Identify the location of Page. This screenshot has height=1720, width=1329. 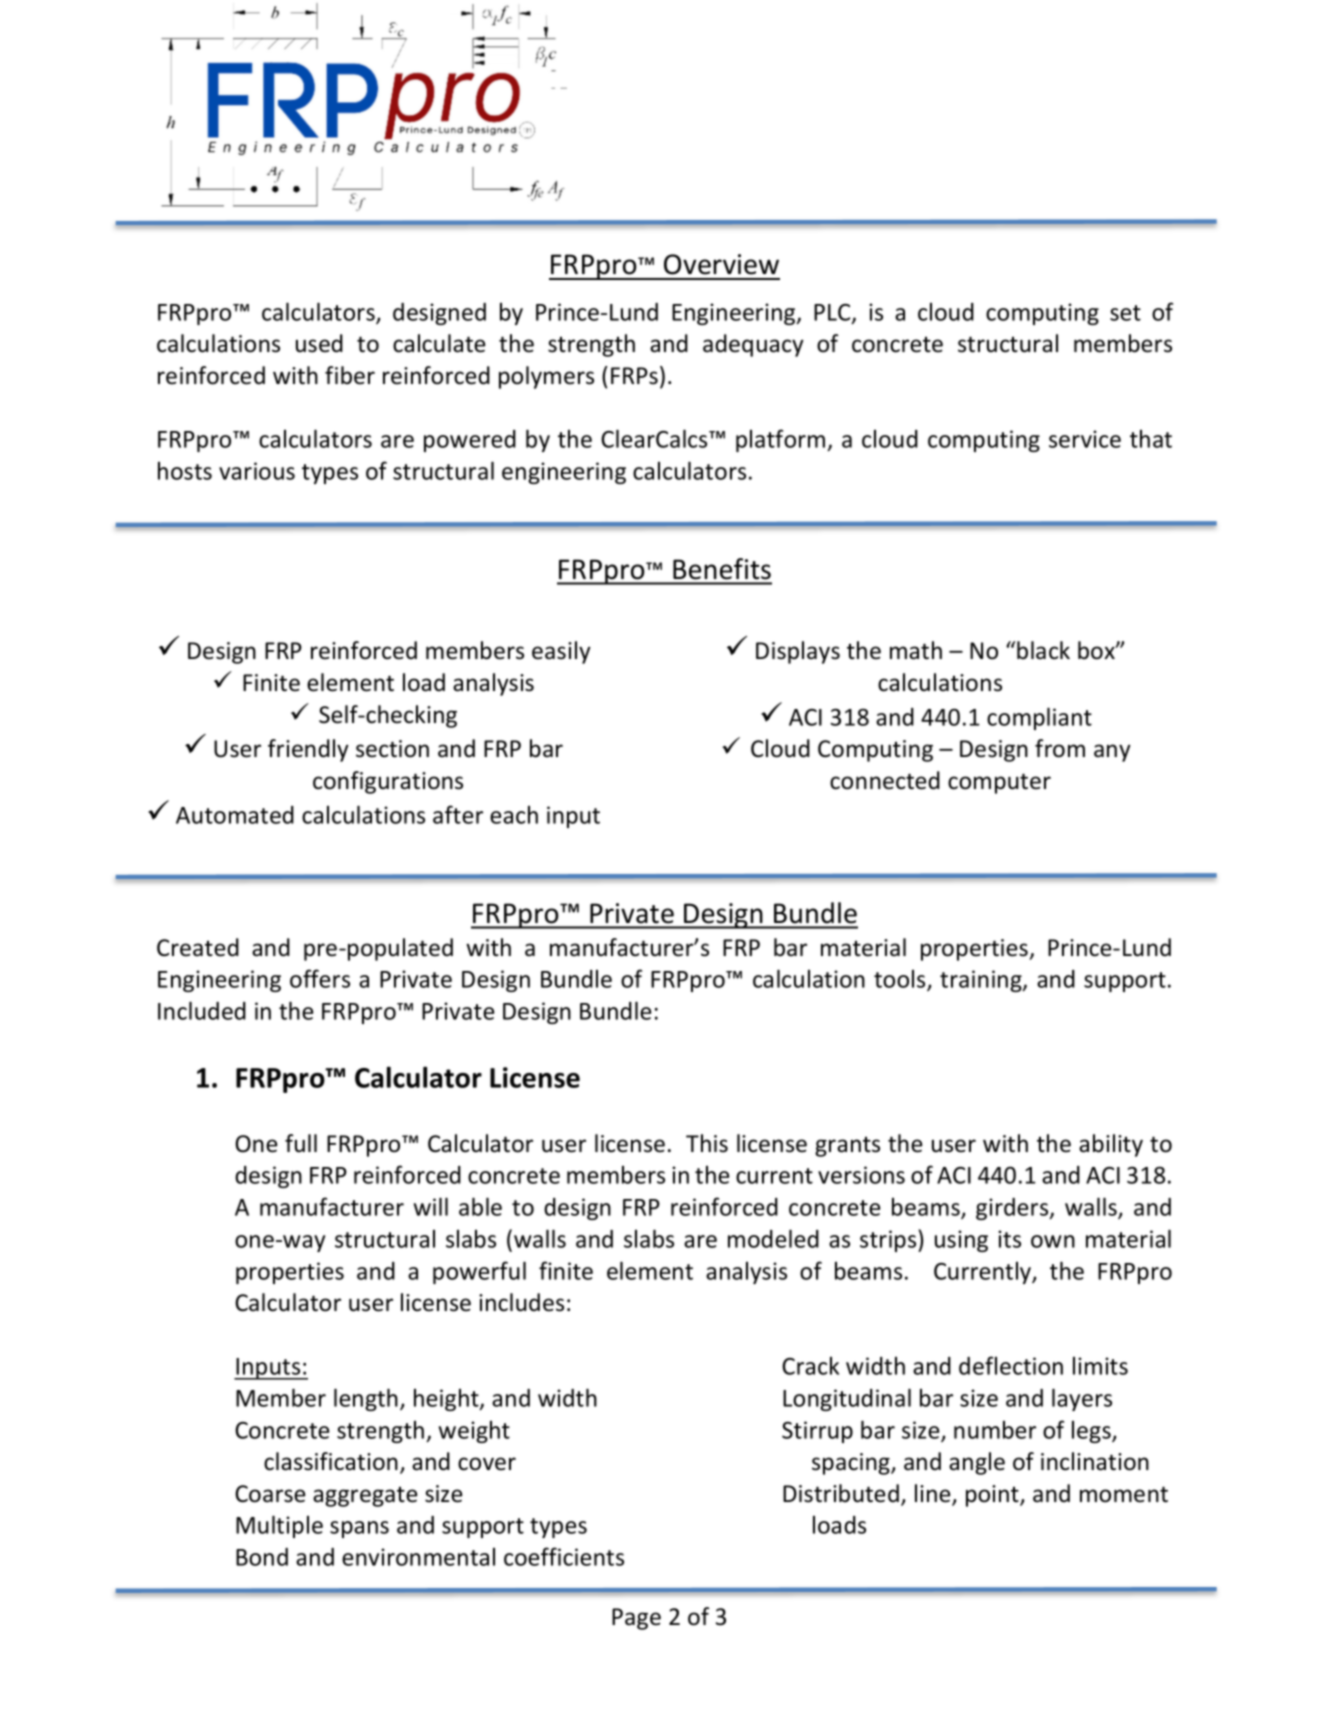
(636, 1619).
